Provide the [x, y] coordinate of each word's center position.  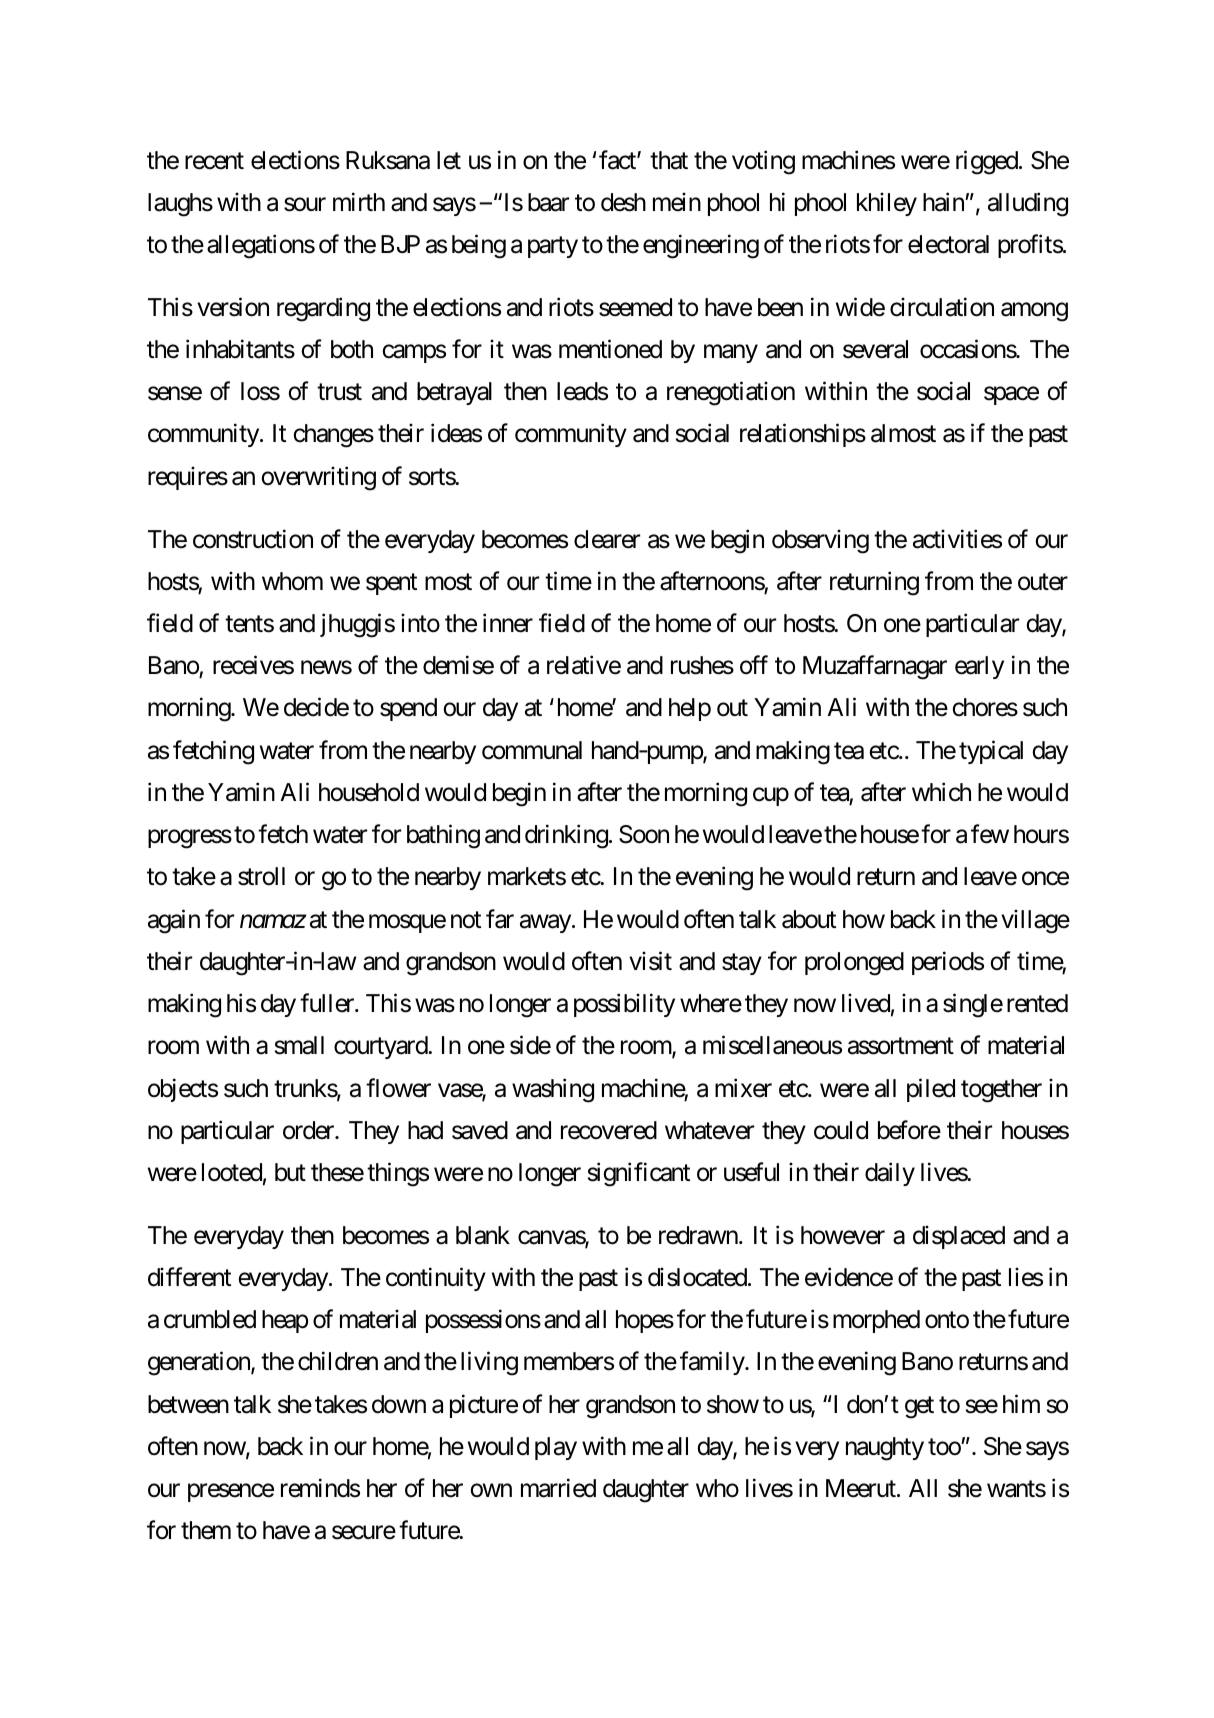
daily [890, 1174]
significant [639, 1174]
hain [944, 202]
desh [623, 202]
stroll [261, 876]
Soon [644, 834]
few [990, 834]
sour [305, 205]
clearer [607, 539]
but [290, 1172]
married [558, 1488]
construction [253, 539]
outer [1043, 582]
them [206, 1530]
